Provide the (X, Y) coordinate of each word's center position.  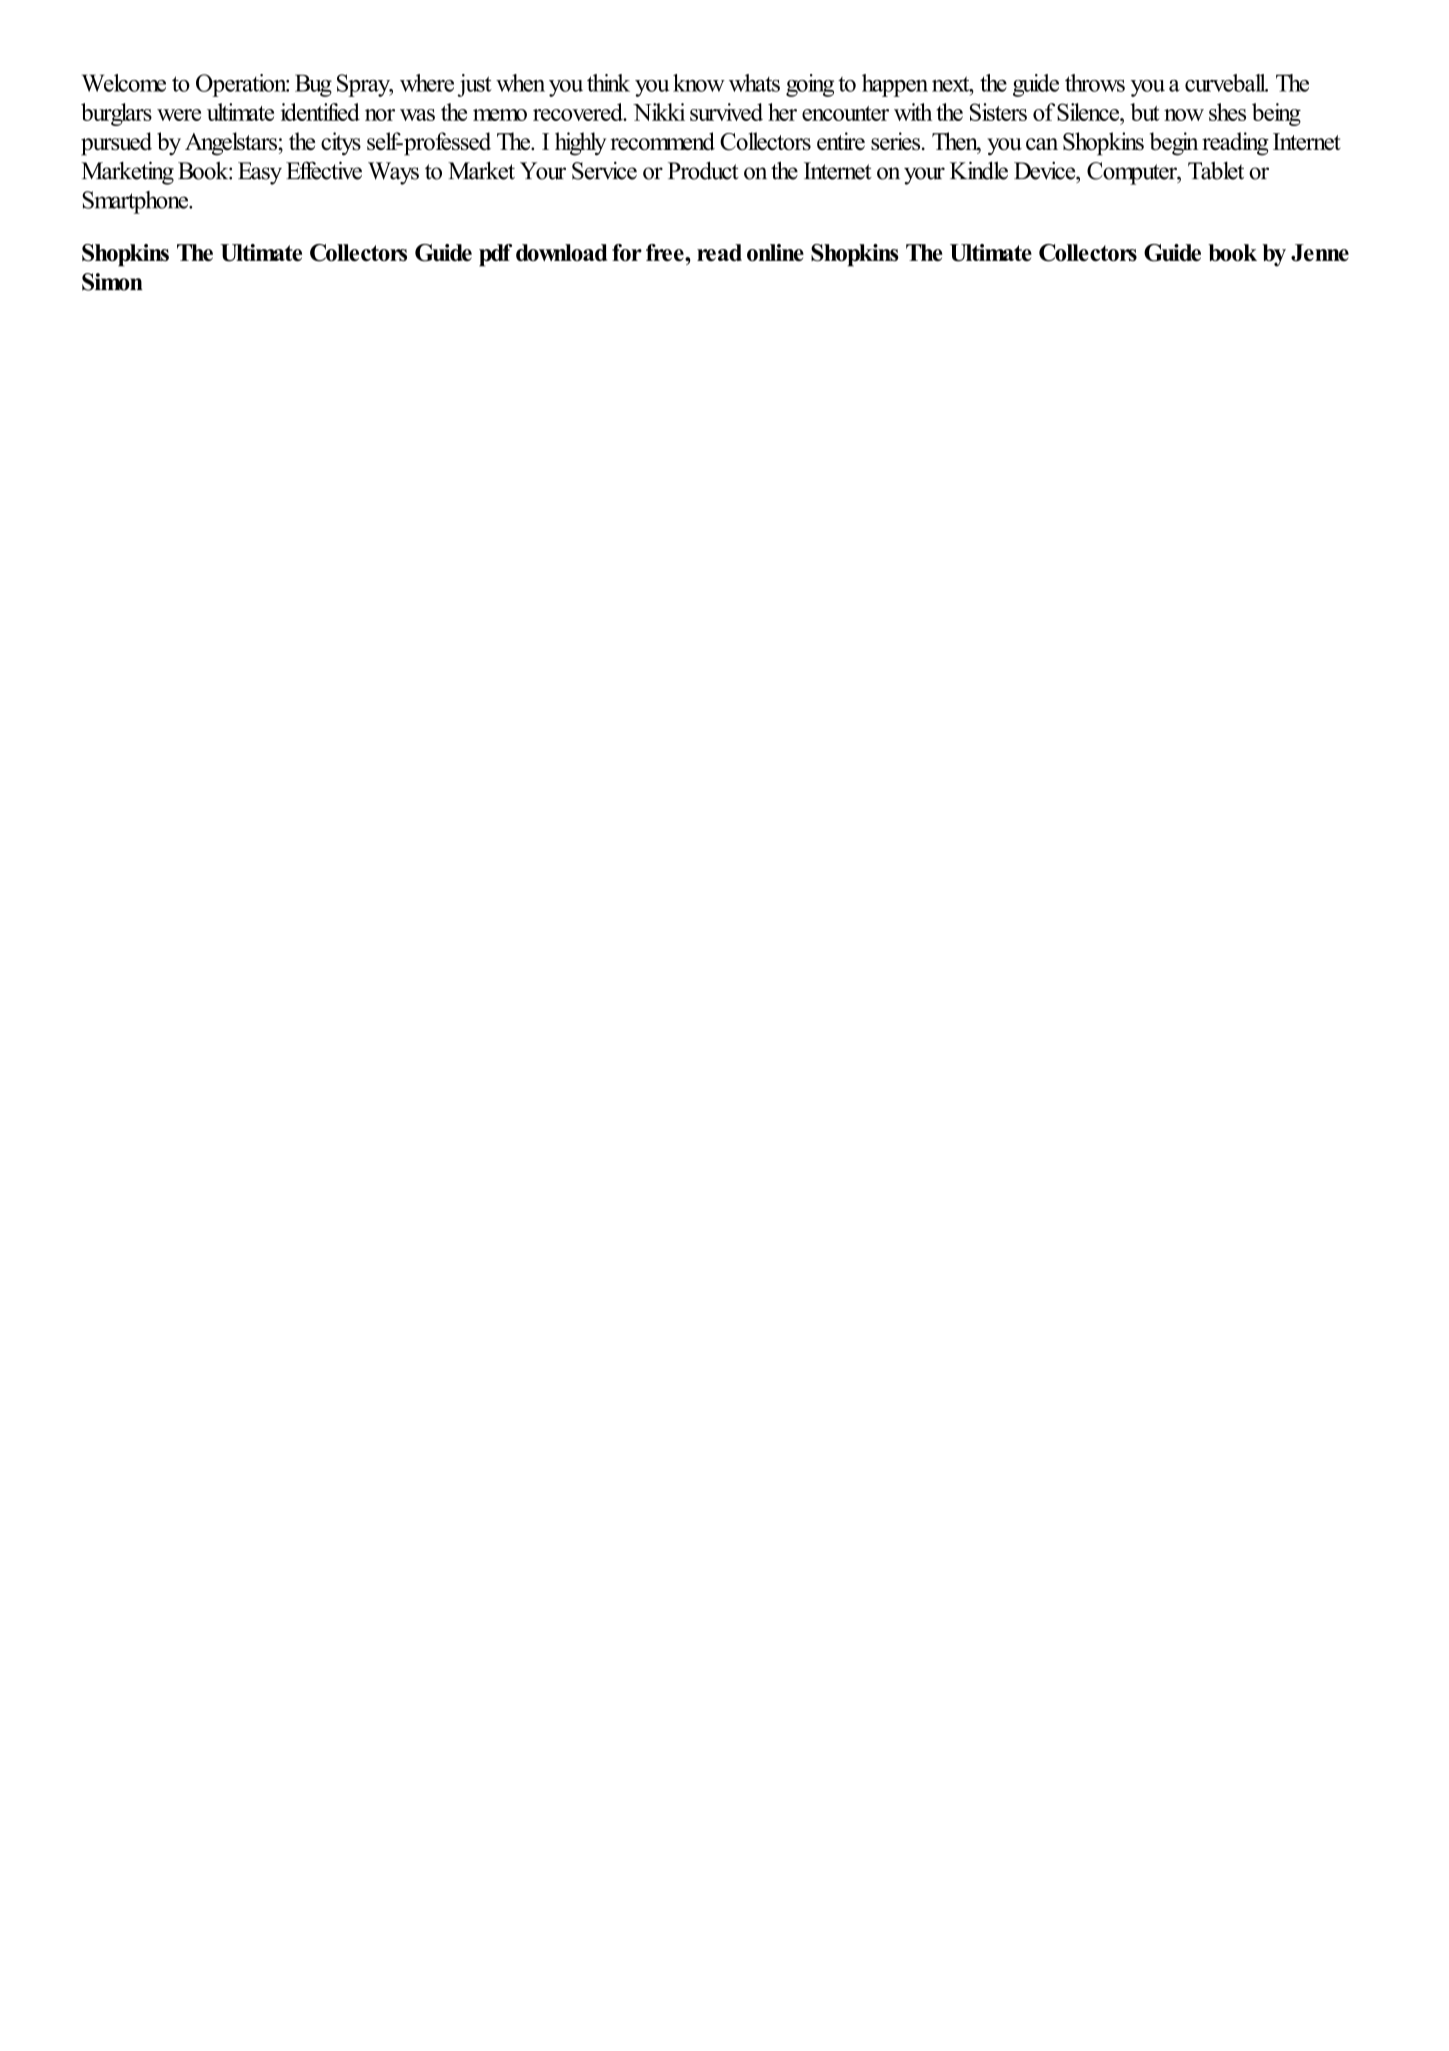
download (561, 252)
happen (895, 85)
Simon (112, 282)
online (775, 252)
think (608, 83)
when (520, 83)
